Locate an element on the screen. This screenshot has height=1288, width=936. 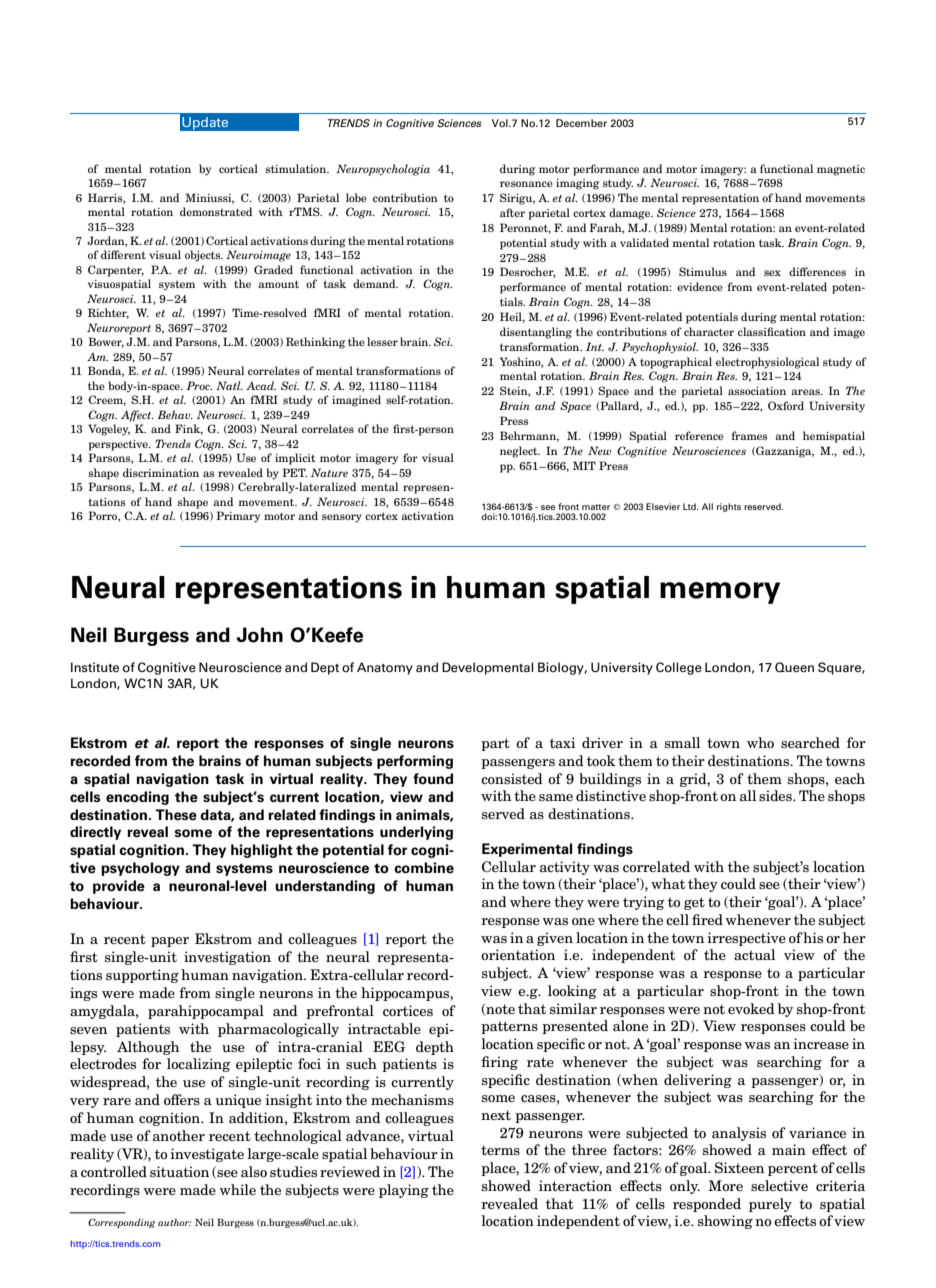
situation is located at coordinates (179, 1171).
